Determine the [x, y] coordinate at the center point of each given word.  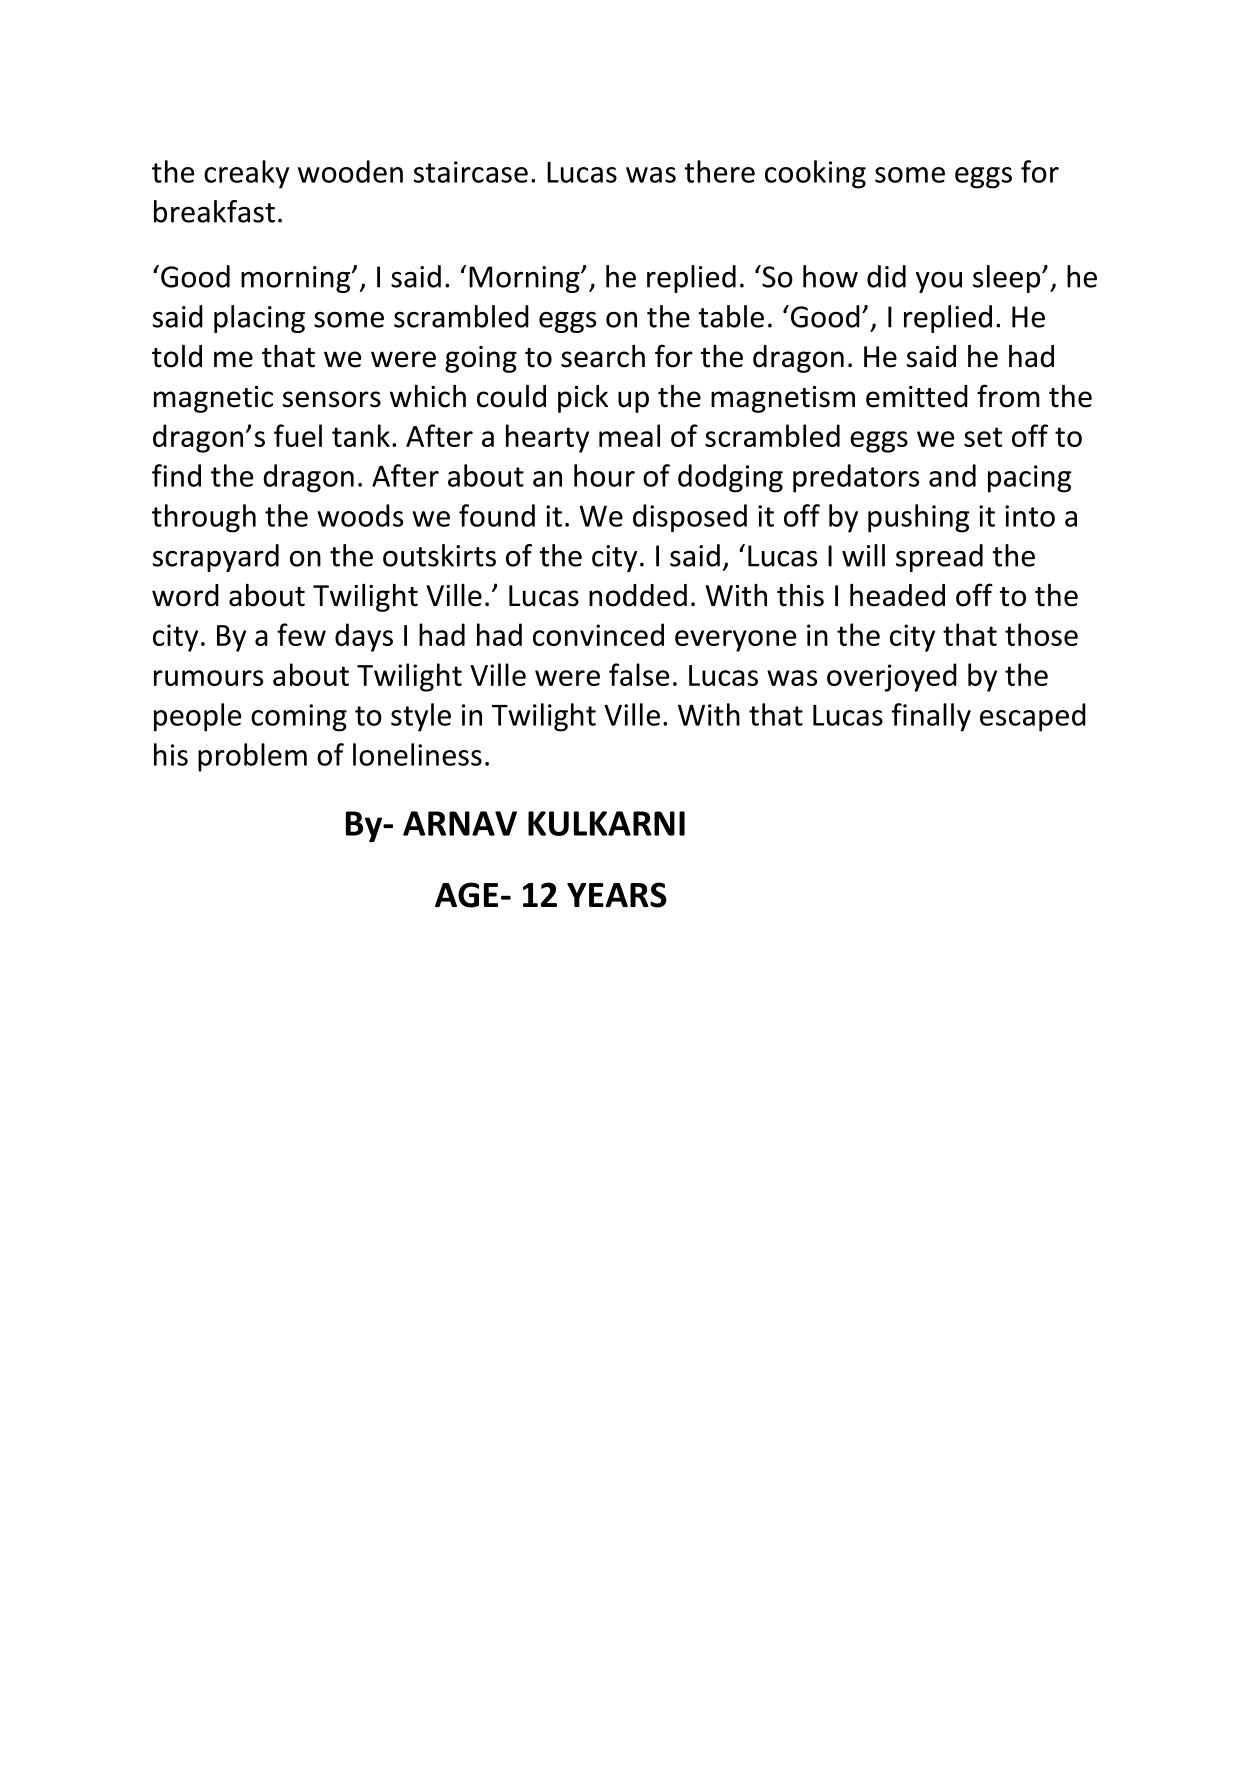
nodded [638, 595]
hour [604, 475]
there [719, 171]
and [952, 475]
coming [299, 718]
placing [259, 319]
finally [931, 717]
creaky [246, 174]
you [939, 282]
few [301, 634]
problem [252, 757]
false [639, 674]
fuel [298, 435]
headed [897, 595]
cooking [815, 174]
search [603, 356]
